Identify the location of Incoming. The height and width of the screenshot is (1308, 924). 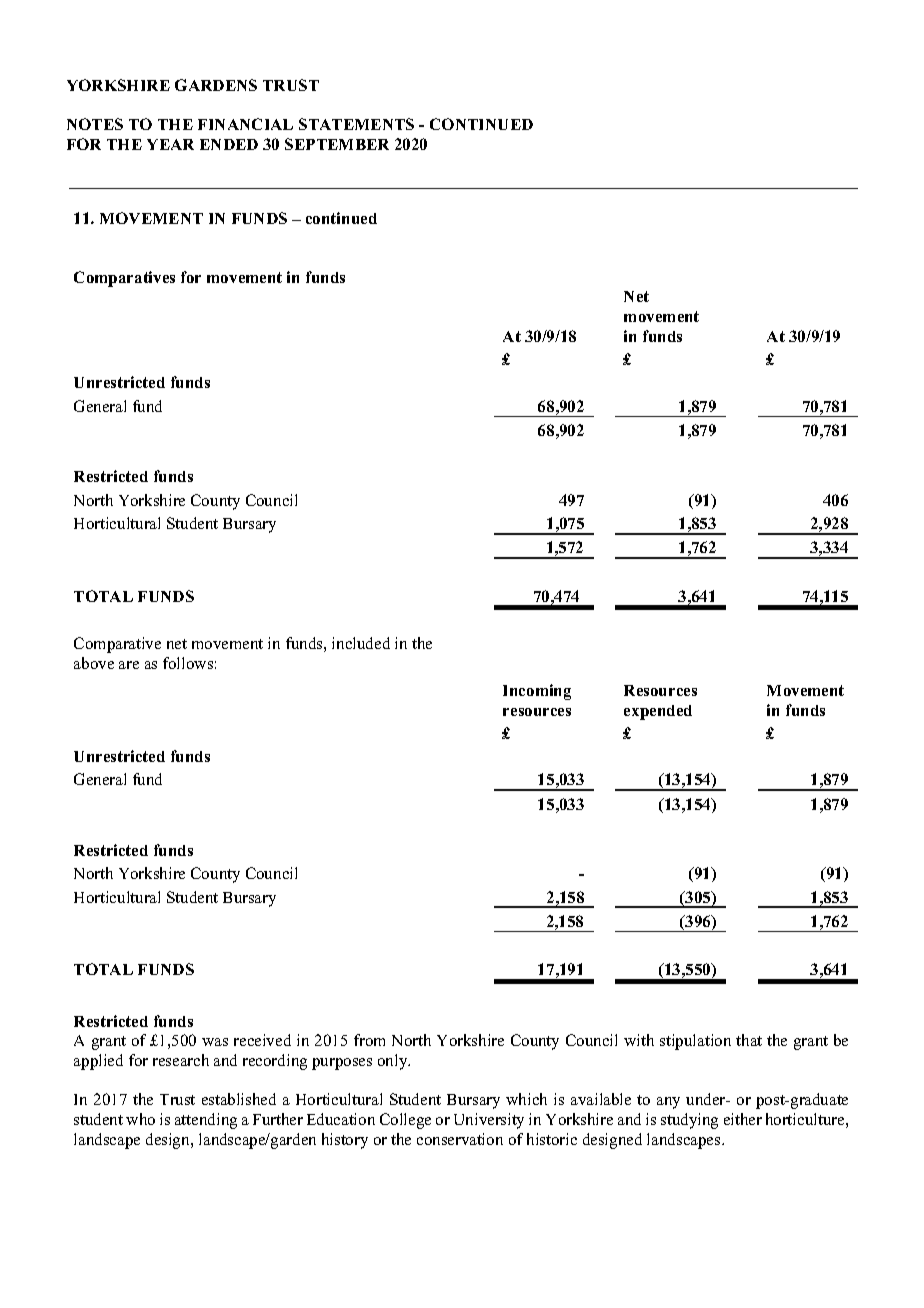
(537, 692).
